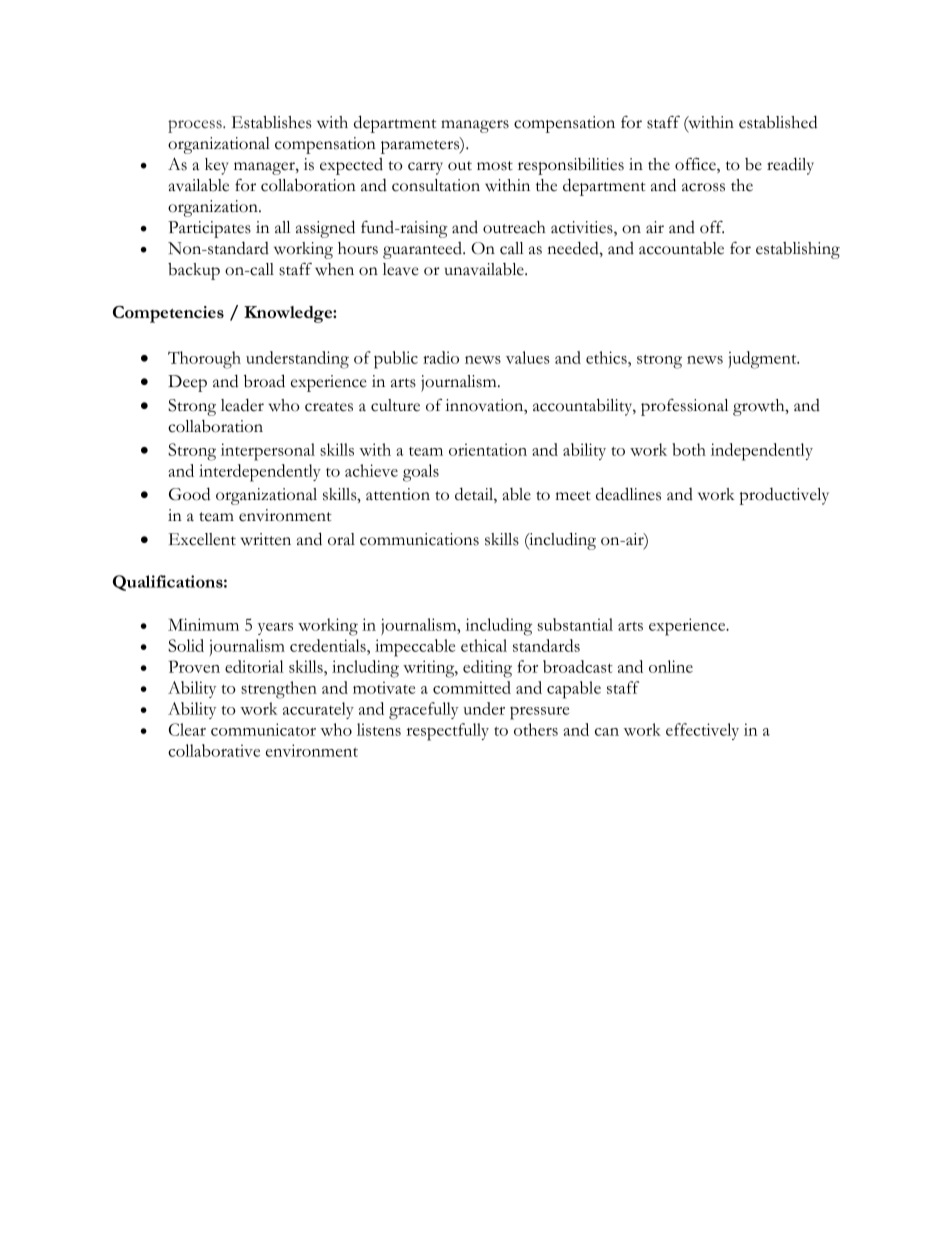 This screenshot has height=1233, width=952. What do you see at coordinates (495, 166) in the screenshot?
I see `most` at bounding box center [495, 166].
